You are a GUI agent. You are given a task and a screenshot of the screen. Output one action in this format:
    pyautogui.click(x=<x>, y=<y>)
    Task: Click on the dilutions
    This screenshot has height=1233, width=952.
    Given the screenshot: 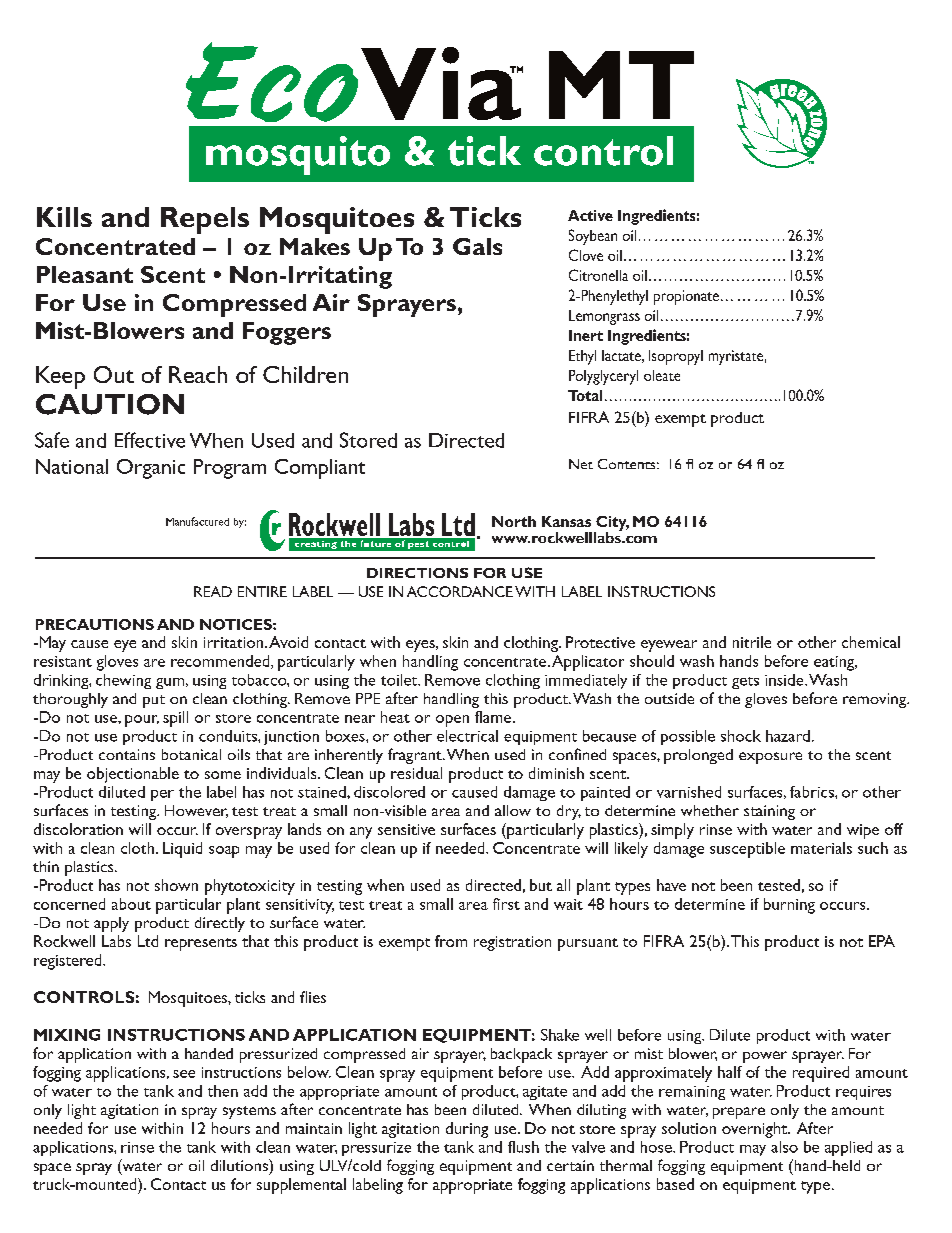 What is the action you would take?
    pyautogui.click(x=240, y=1165)
